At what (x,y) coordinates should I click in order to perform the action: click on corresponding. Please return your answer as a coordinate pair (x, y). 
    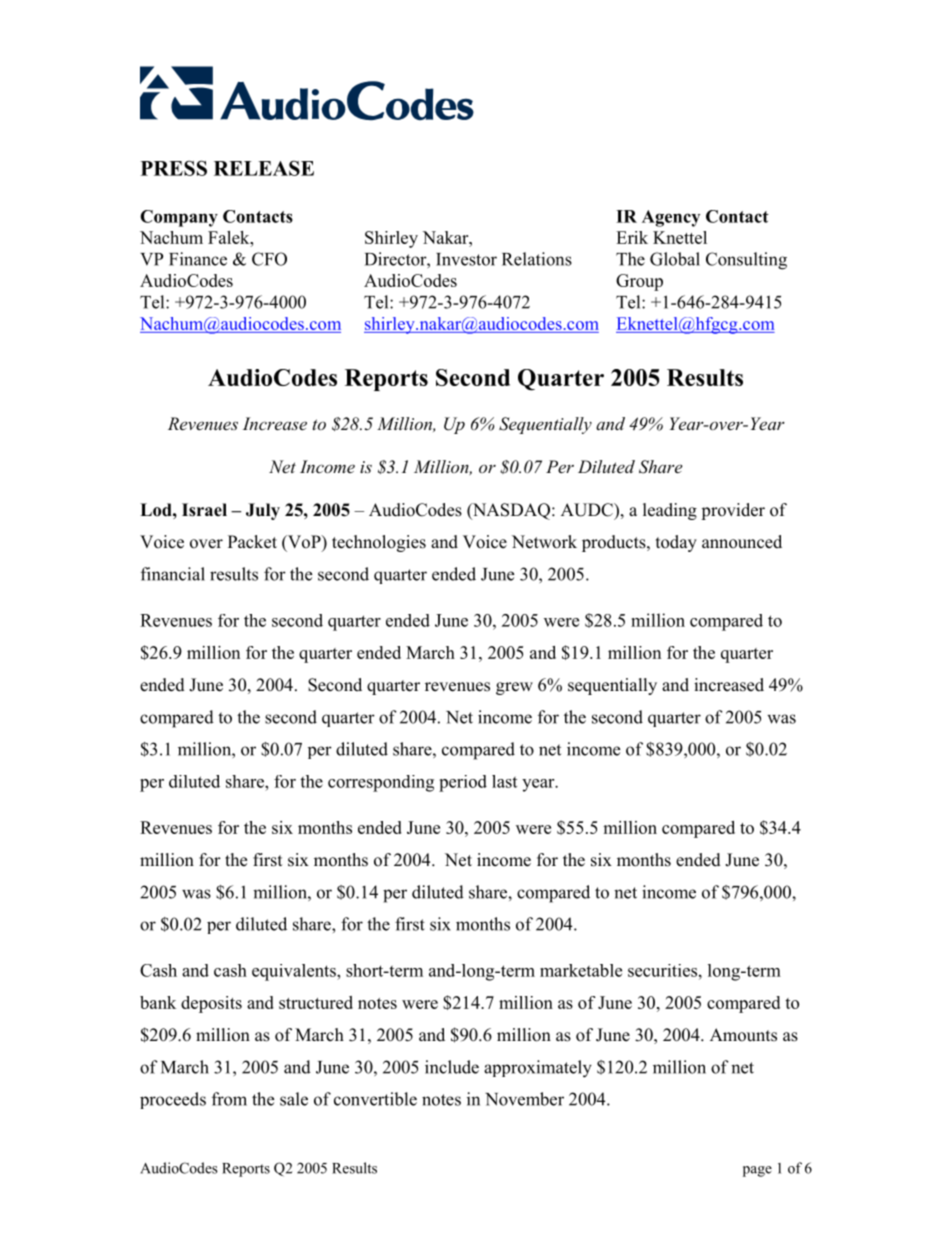
    Looking at the image, I should click on (381, 783).
